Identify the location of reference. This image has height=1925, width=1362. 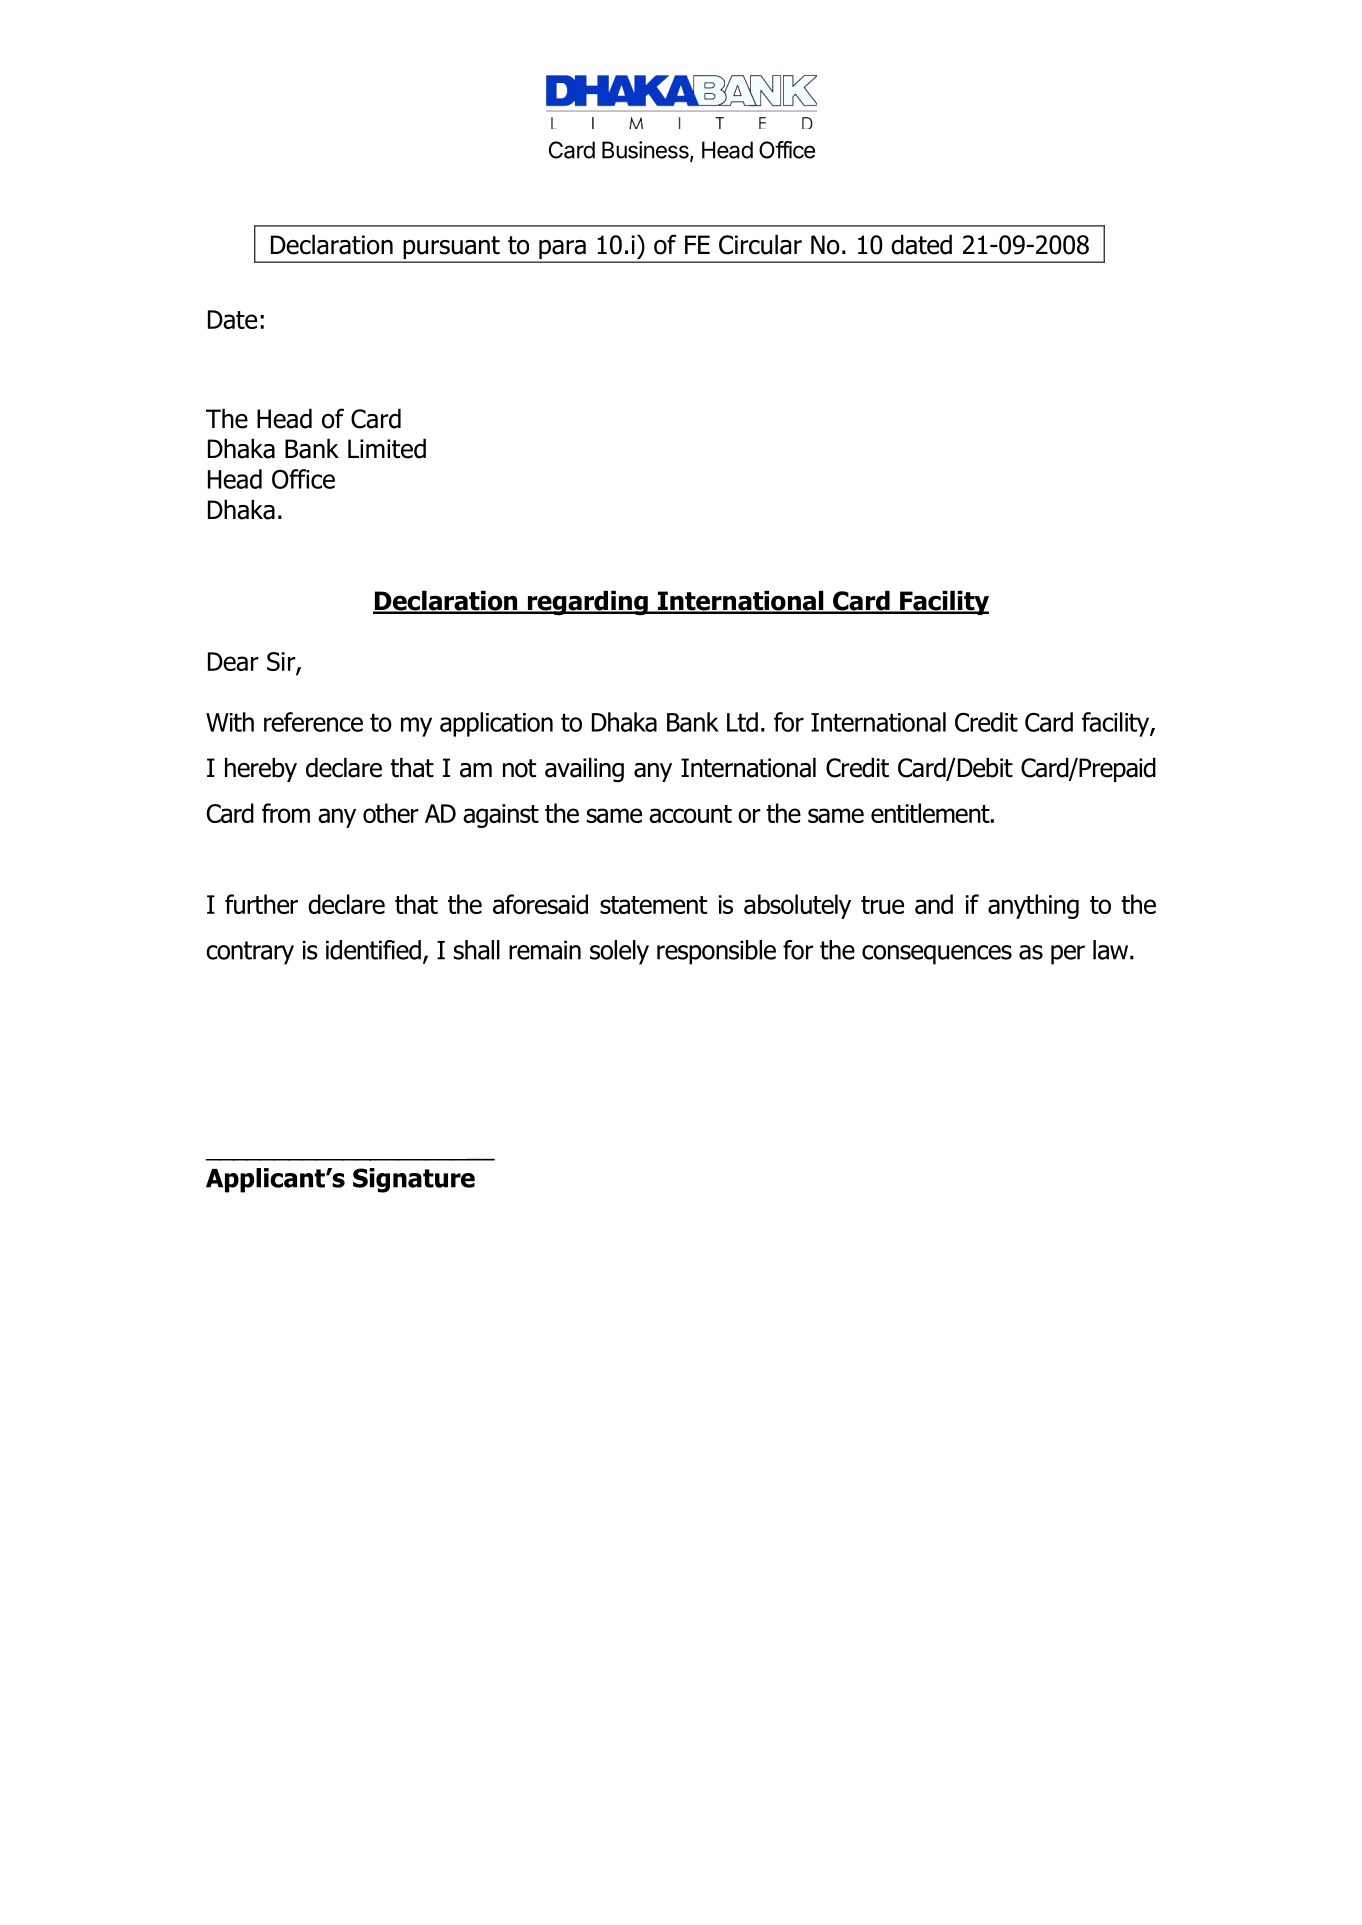
(313, 722).
